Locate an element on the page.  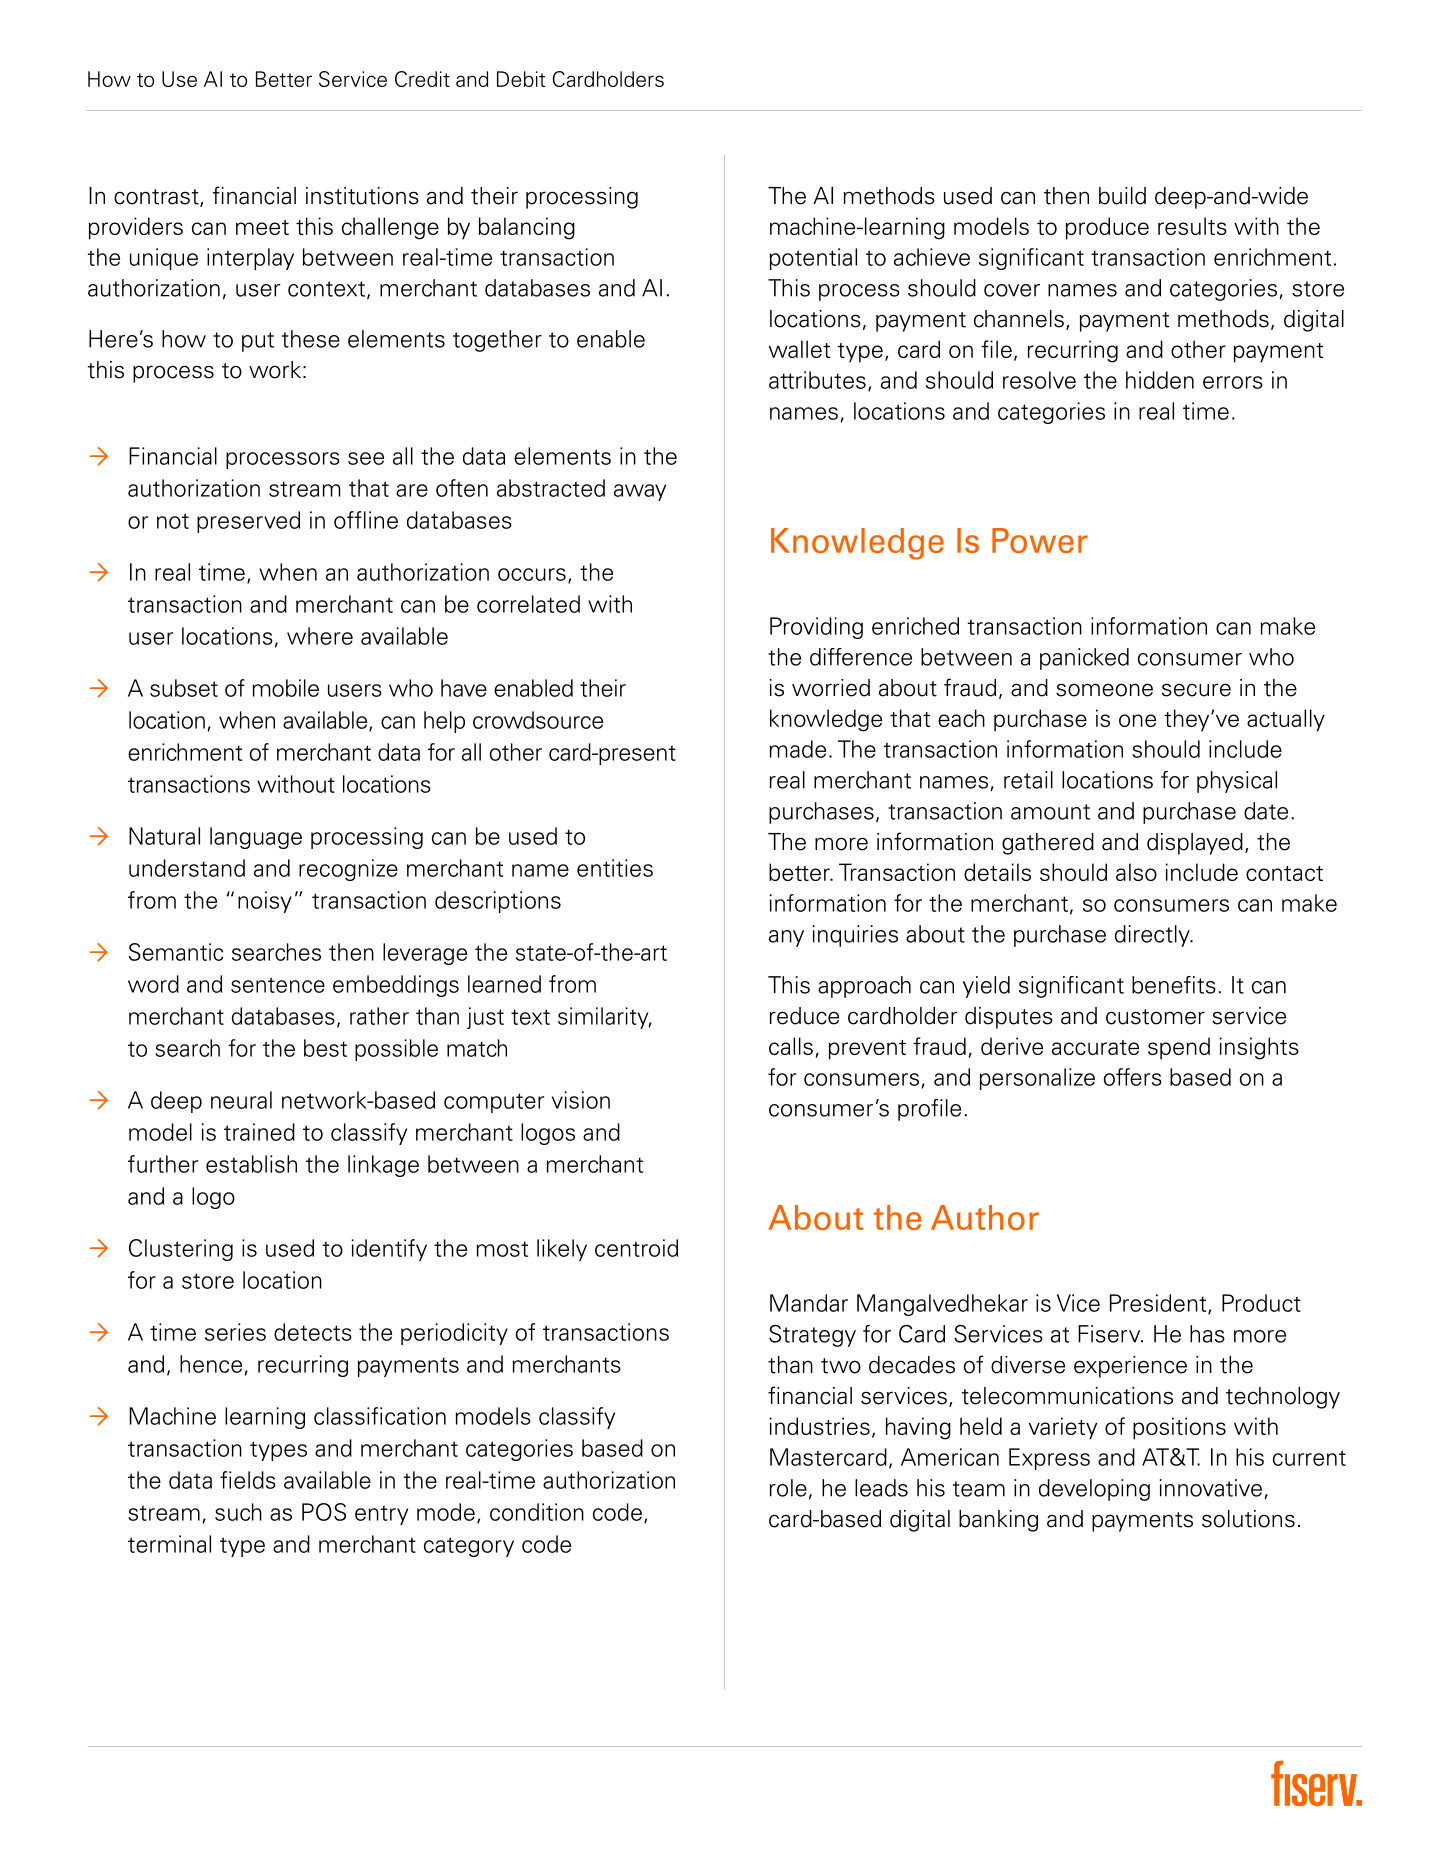
recognize is located at coordinates (348, 870).
